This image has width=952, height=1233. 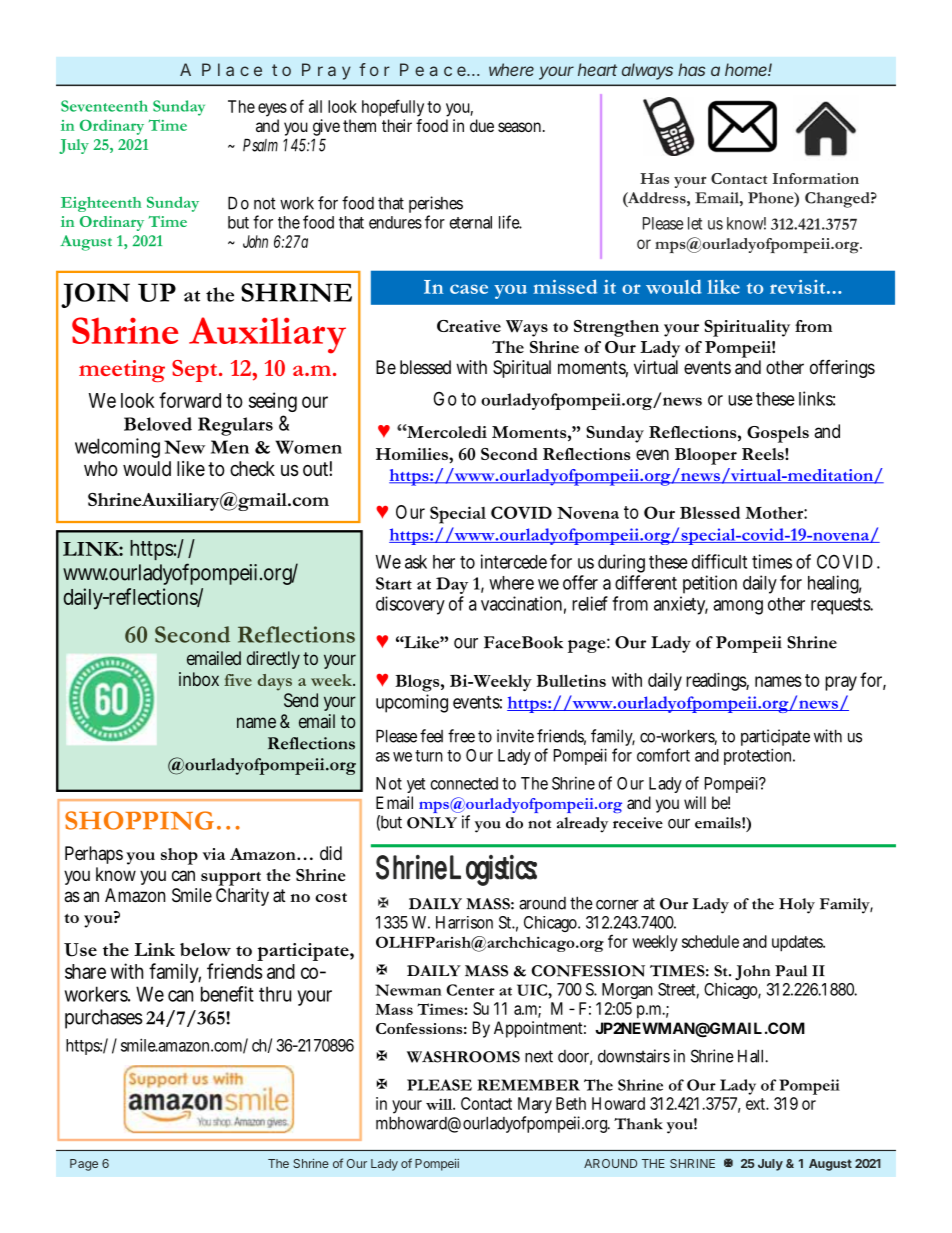 I want to click on discovery, so click(x=410, y=605).
